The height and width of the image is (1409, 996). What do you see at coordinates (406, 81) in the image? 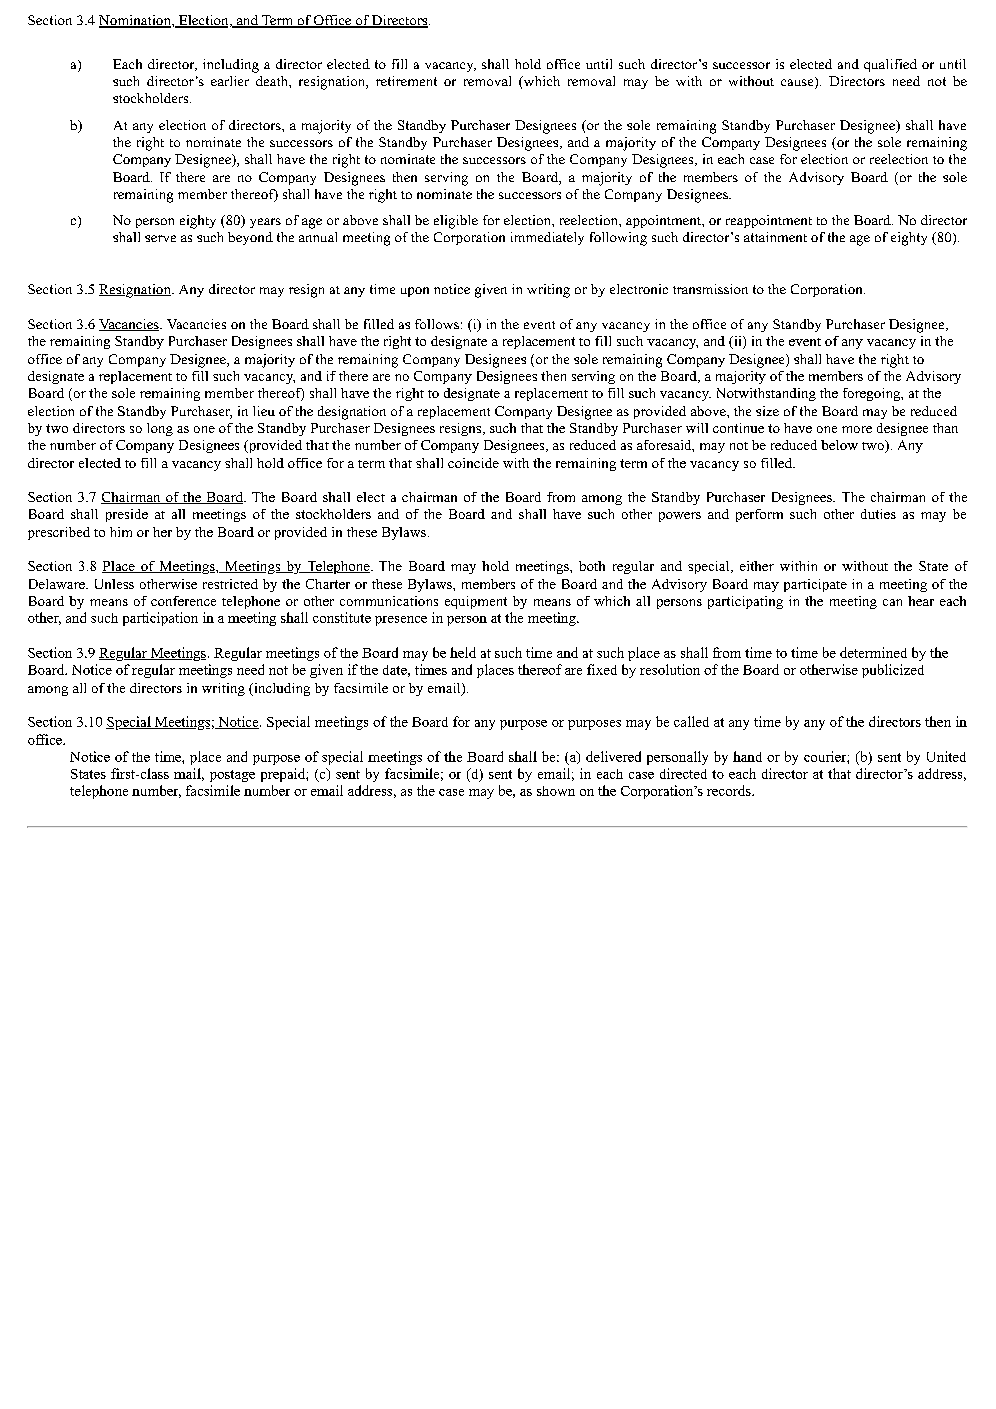
I see `retirement` at bounding box center [406, 81].
